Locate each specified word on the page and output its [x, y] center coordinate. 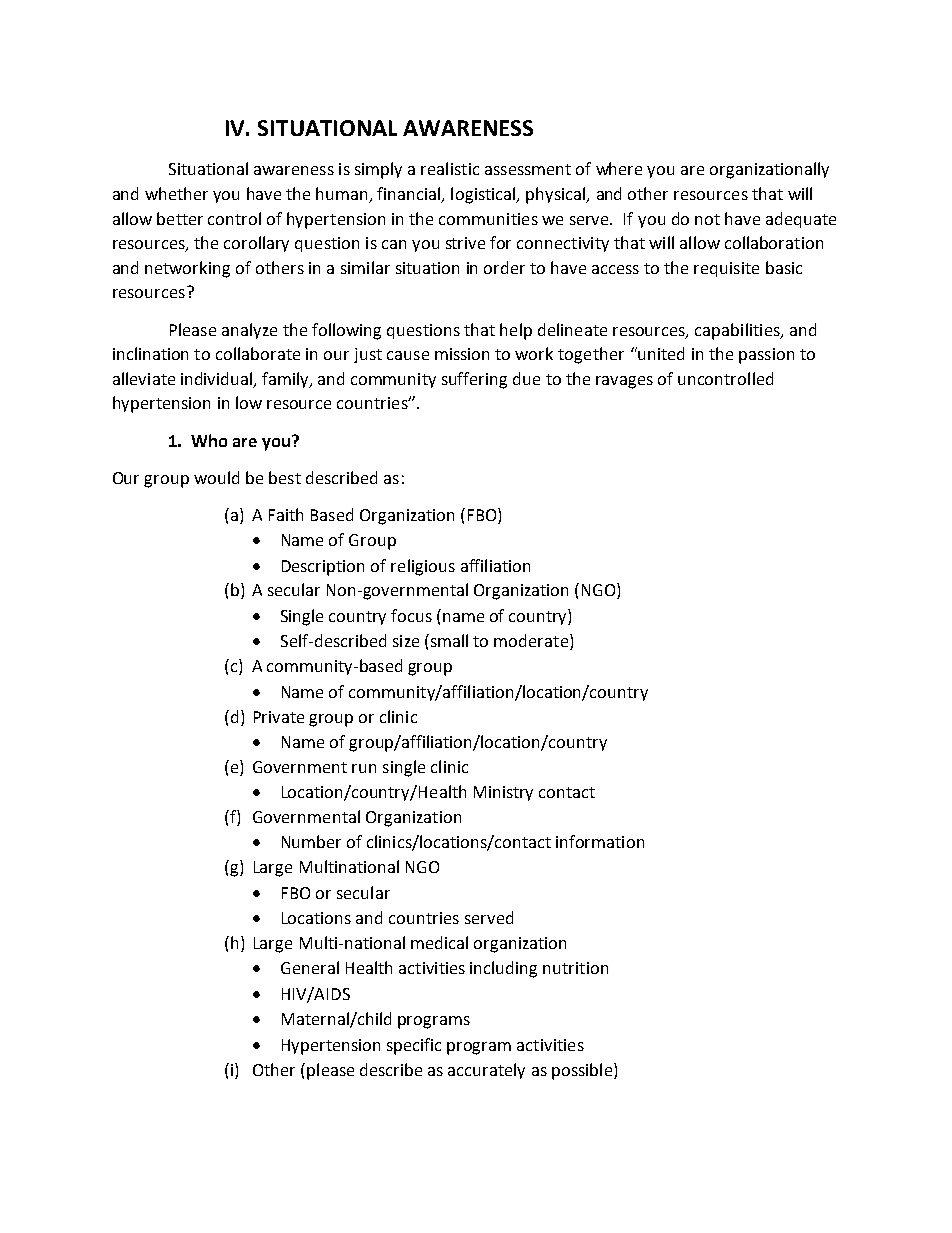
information [600, 841]
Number [311, 841]
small [448, 640]
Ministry [503, 793]
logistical [484, 195]
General [310, 967]
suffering [474, 380]
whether [176, 193]
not [707, 219]
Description [323, 568]
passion [766, 356]
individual [218, 379]
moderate [532, 642]
